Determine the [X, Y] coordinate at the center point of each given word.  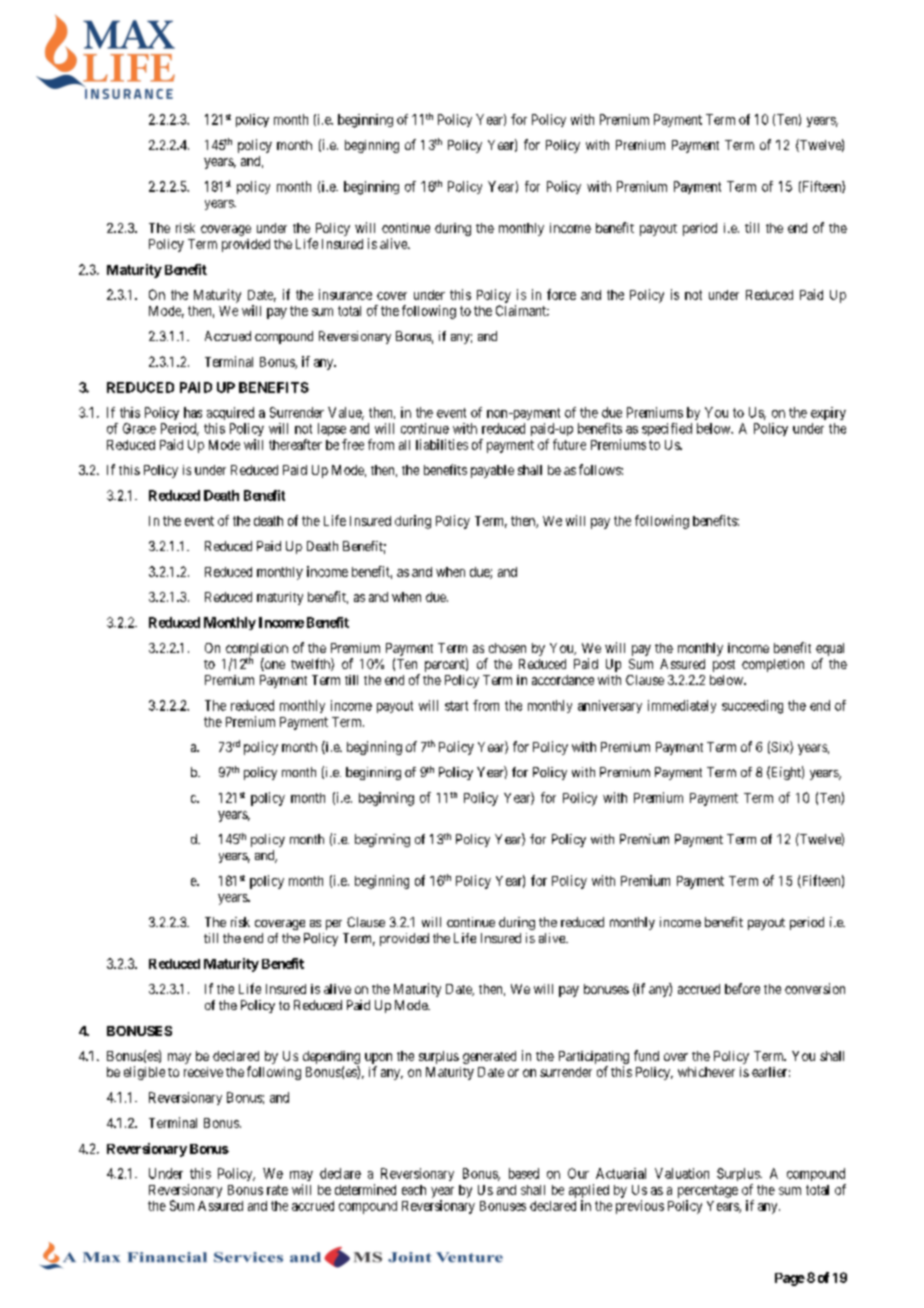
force [561, 294]
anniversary [610, 706]
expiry [828, 413]
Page [790, 1279]
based [524, 1173]
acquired [230, 413]
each [414, 1190]
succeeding [752, 707]
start [456, 706]
